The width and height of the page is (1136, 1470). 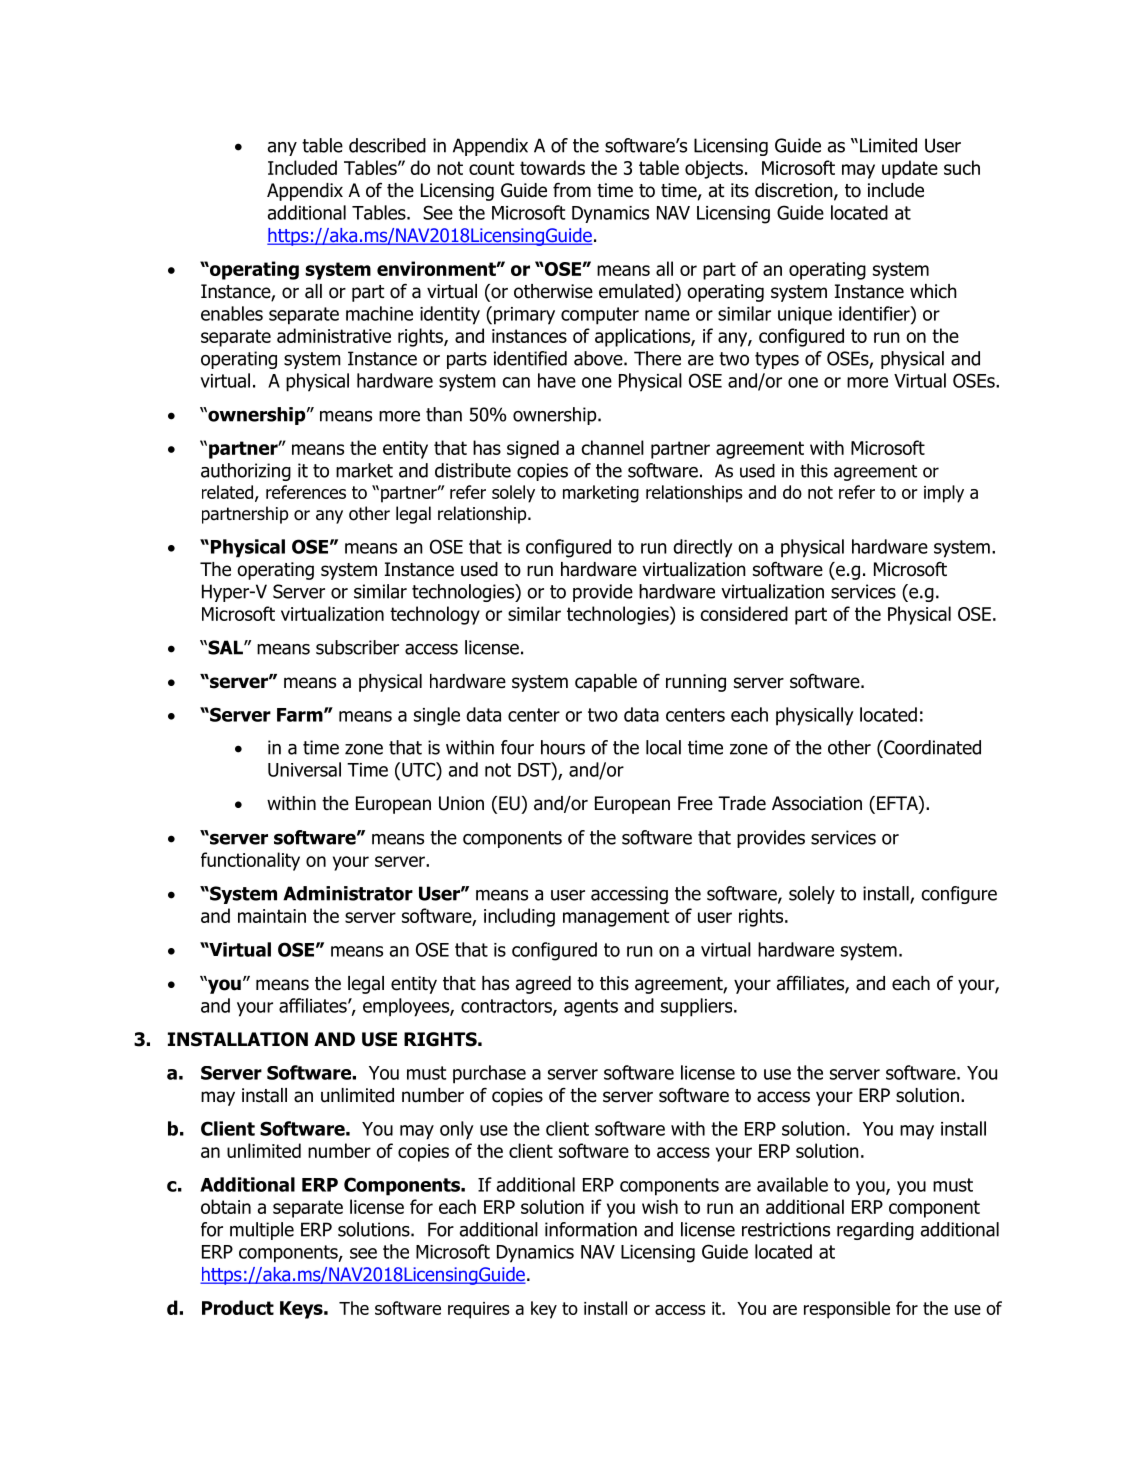 What do you see at coordinates (591, 1008) in the page?
I see `agents` at bounding box center [591, 1008].
